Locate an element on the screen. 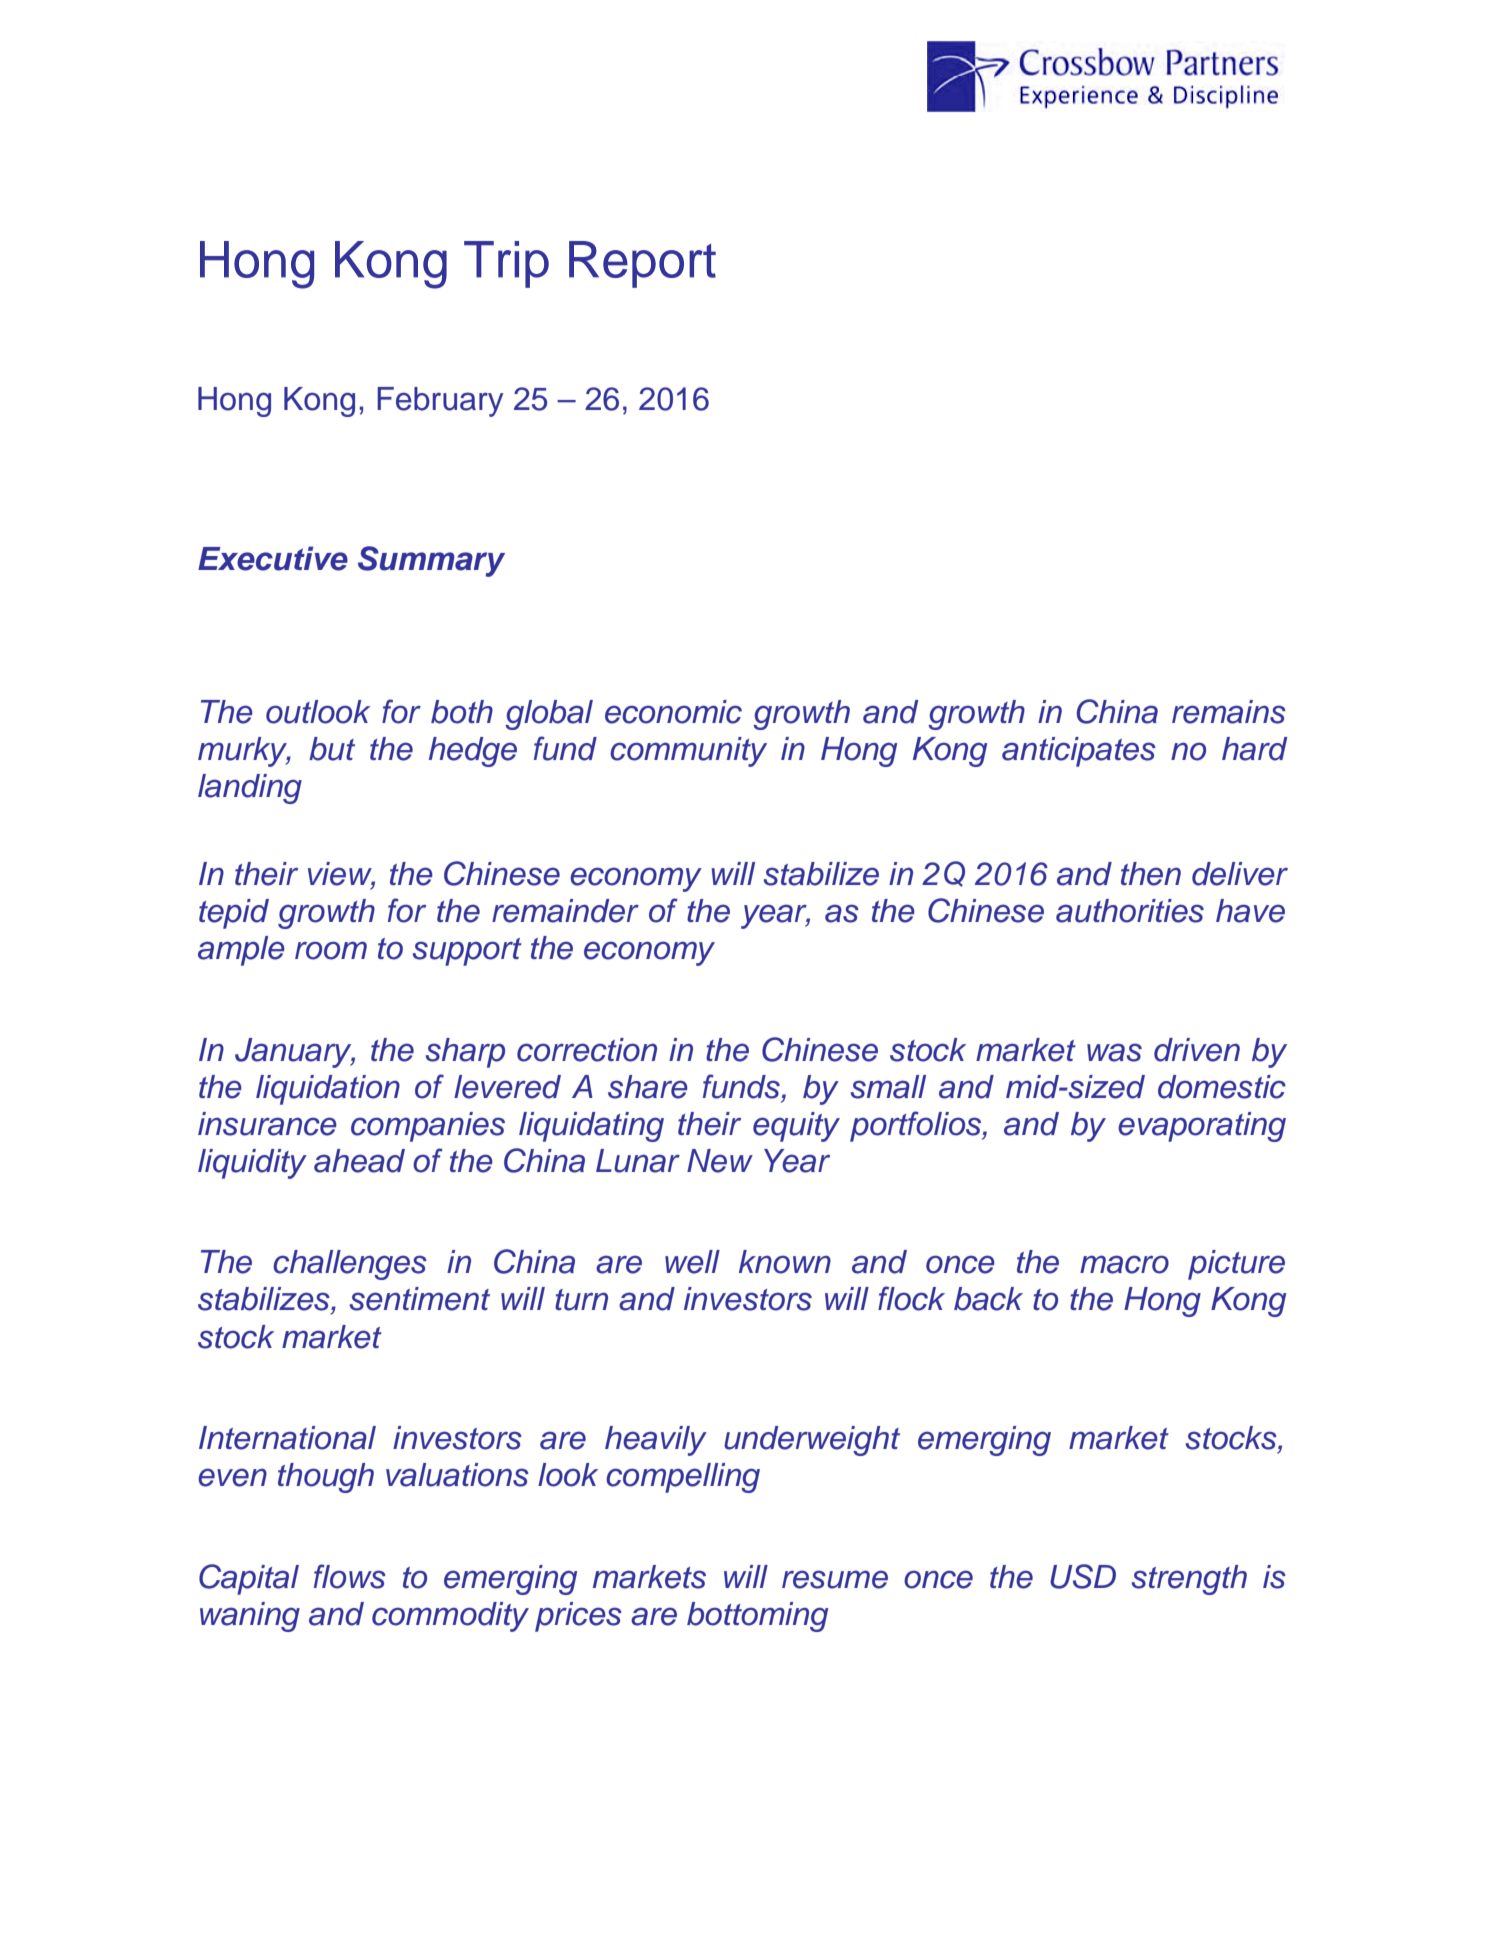  flows is located at coordinates (350, 1576).
